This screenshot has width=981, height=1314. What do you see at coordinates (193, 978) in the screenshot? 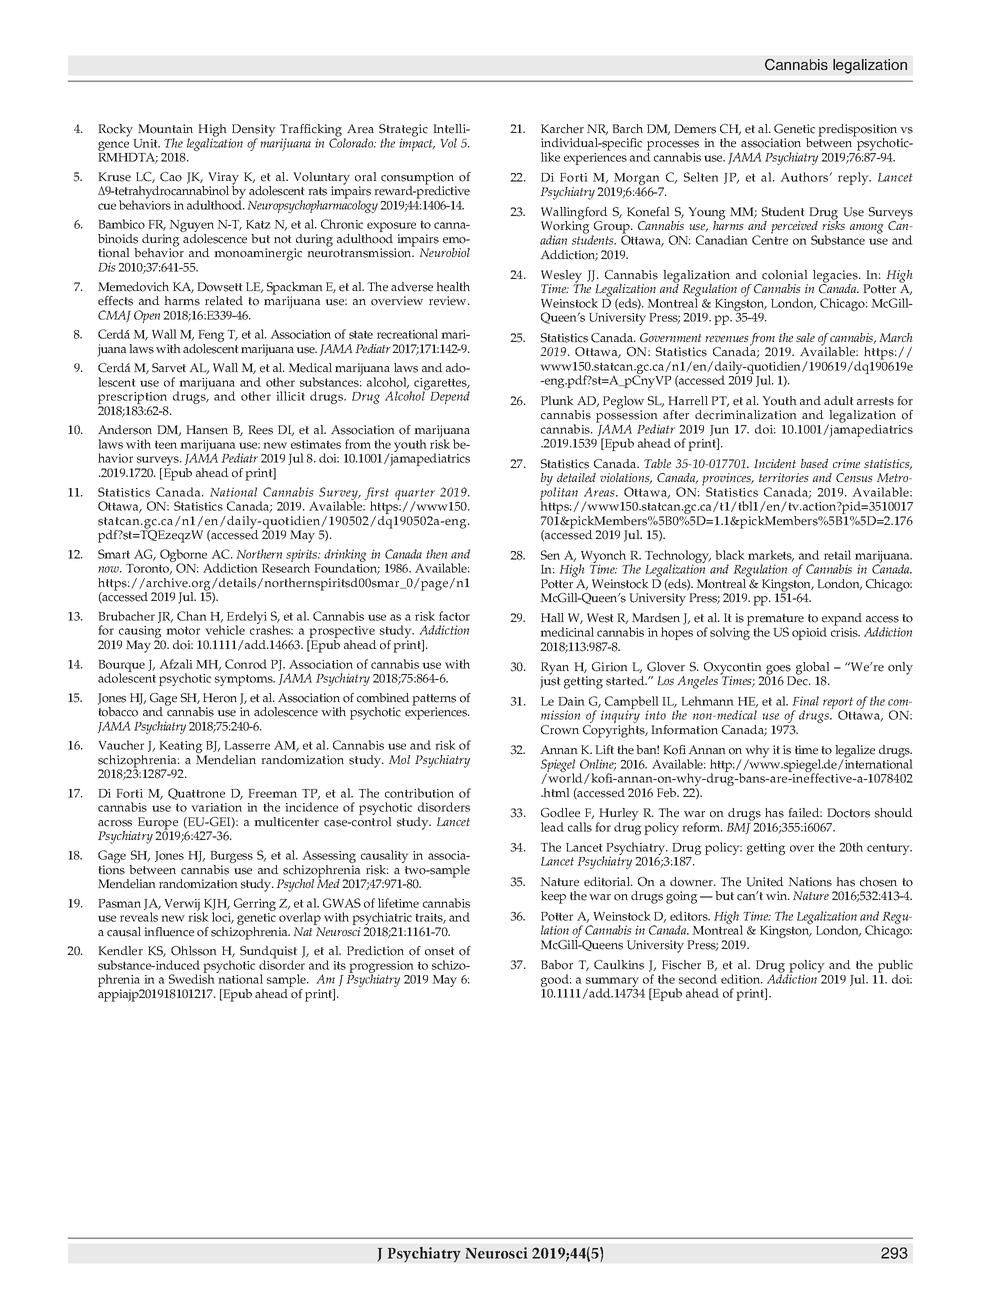
I see `Swedish` at bounding box center [193, 978].
